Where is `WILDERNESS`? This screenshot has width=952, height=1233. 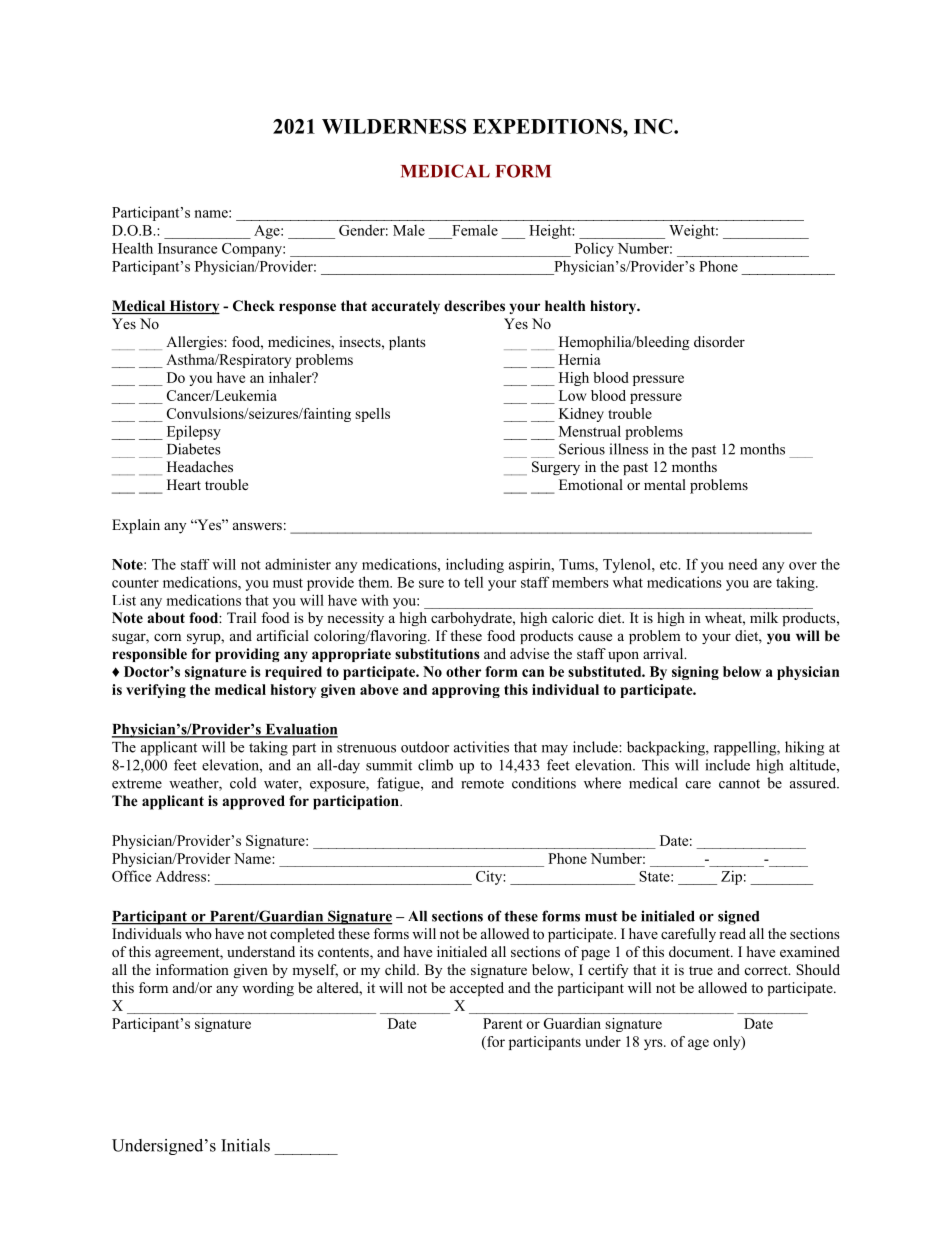
WILDERNESS is located at coordinates (394, 126).
